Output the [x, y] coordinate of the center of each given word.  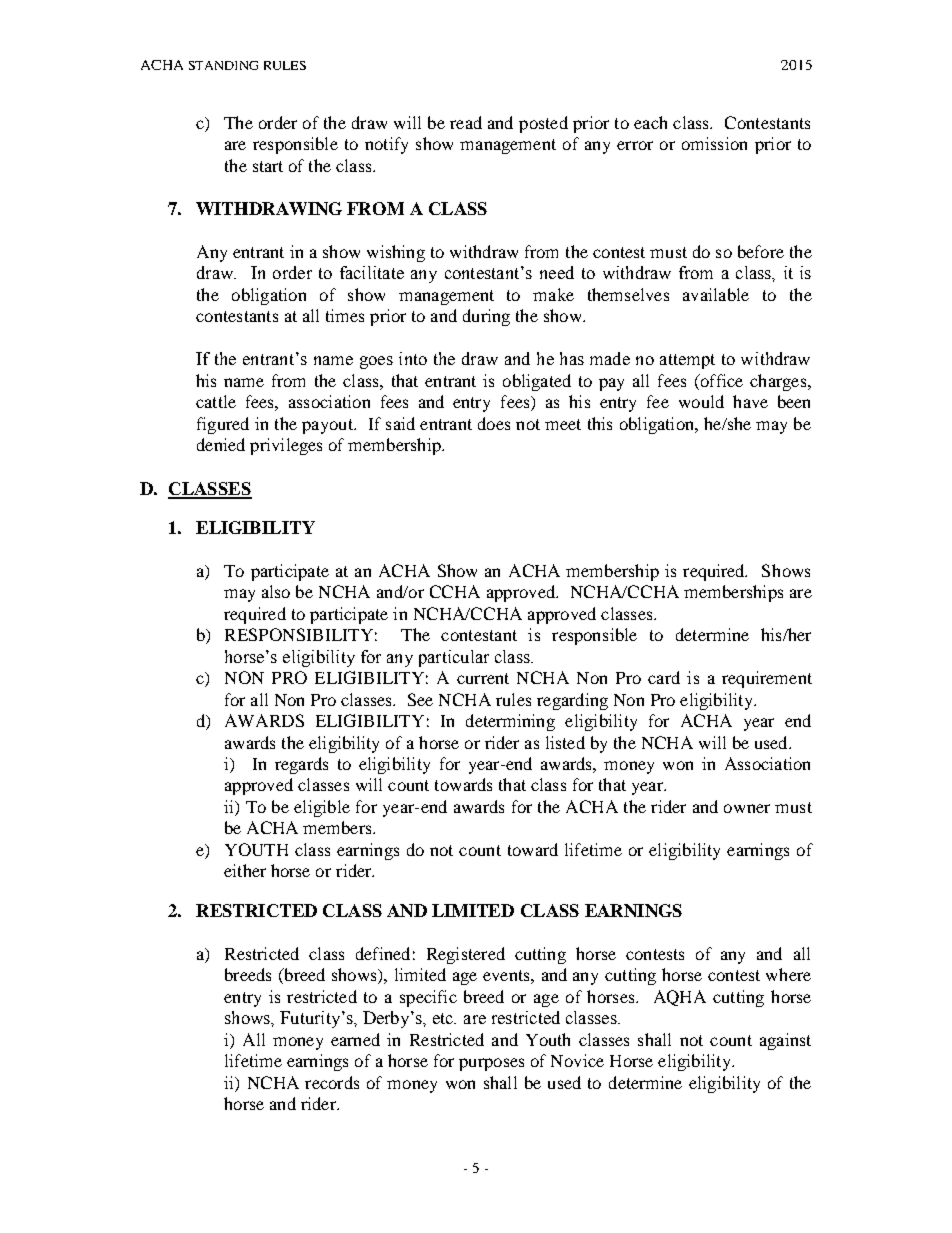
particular [454, 658]
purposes [491, 1064]
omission [714, 143]
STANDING [223, 65]
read [466, 122]
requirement [767, 679]
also [276, 591]
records [332, 1082]
